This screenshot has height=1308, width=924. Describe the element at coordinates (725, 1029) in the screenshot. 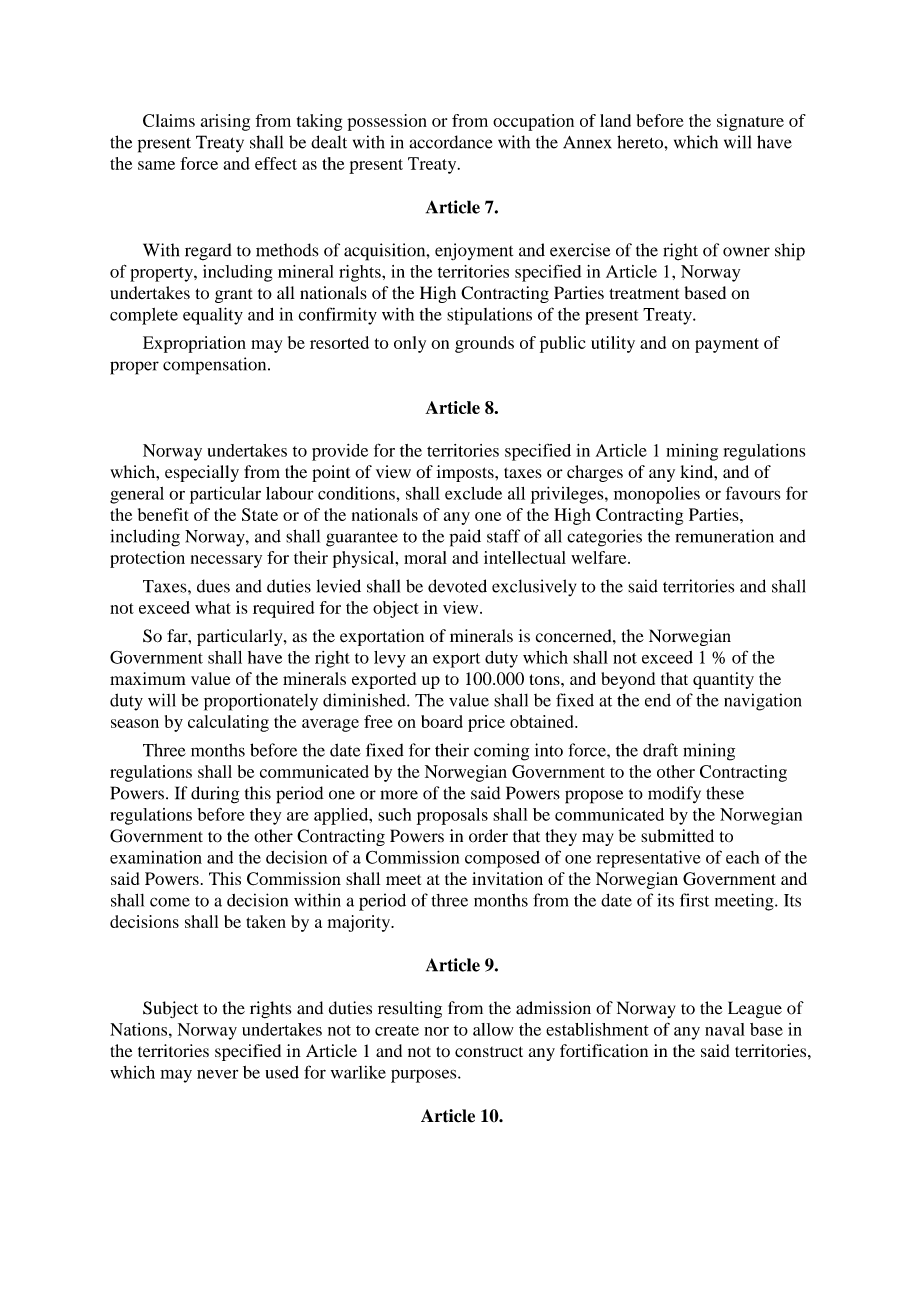

I see `naval` at that location.
